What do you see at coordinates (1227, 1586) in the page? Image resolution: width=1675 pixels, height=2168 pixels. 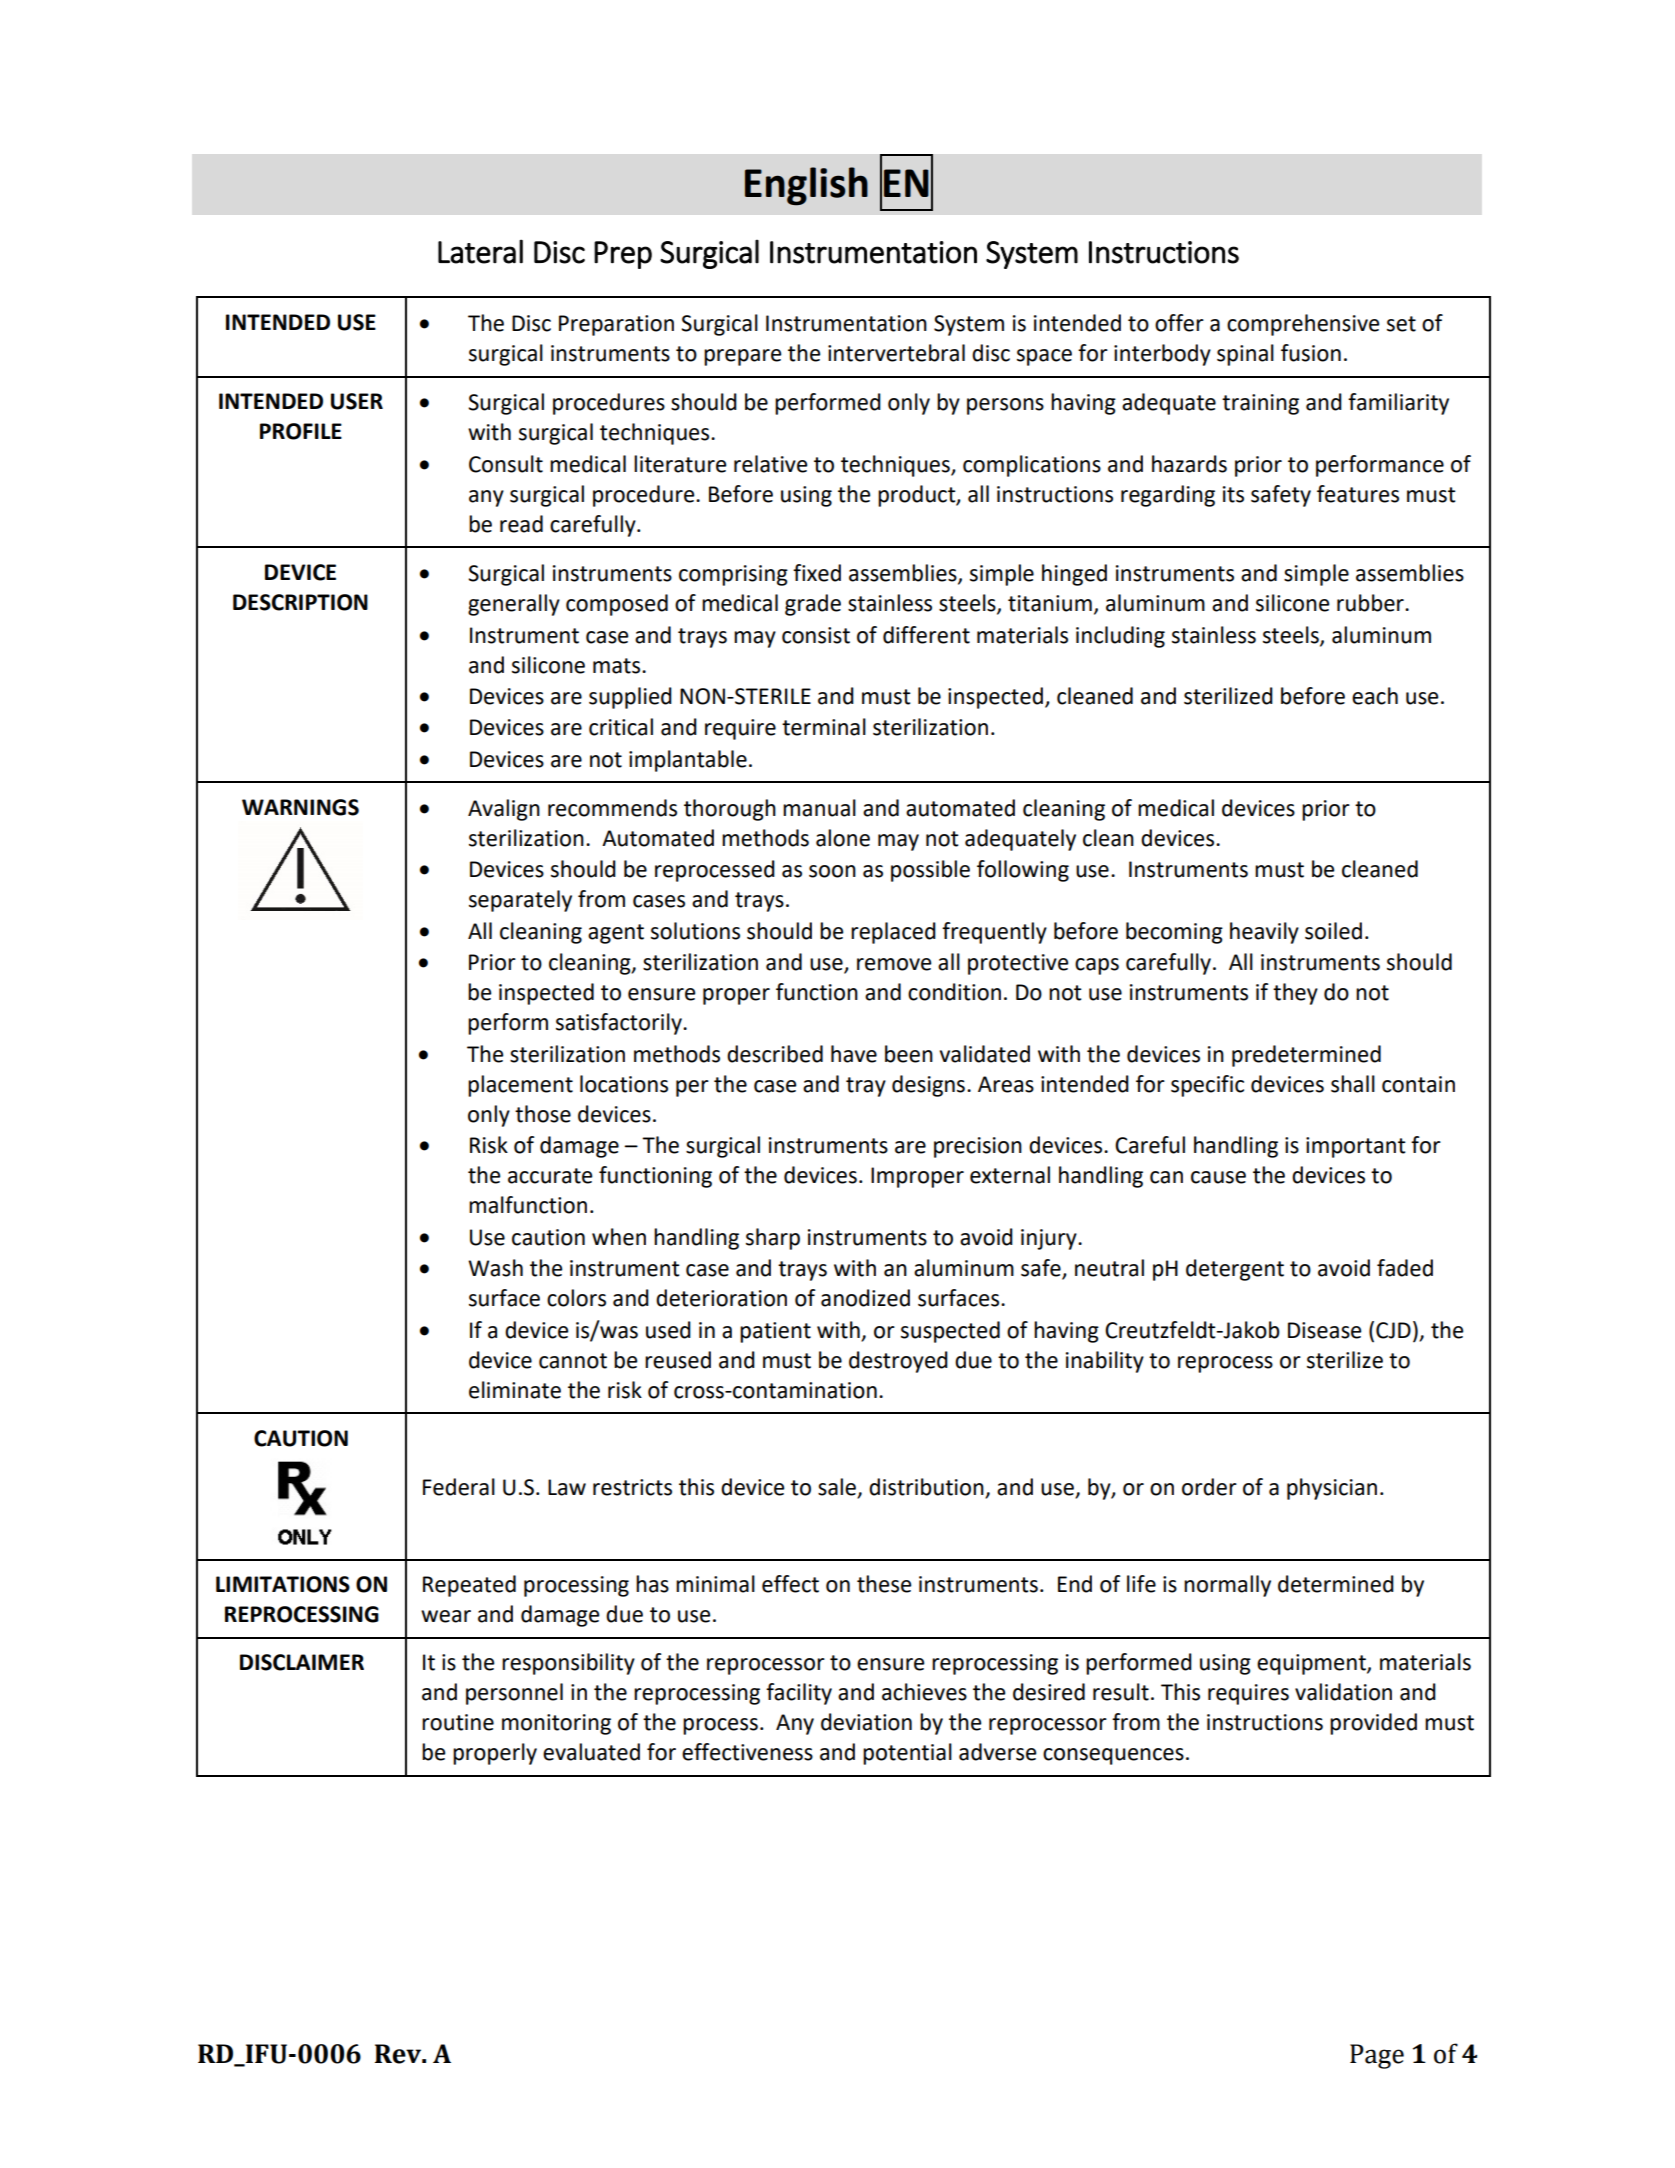 I see `normally` at bounding box center [1227, 1586].
